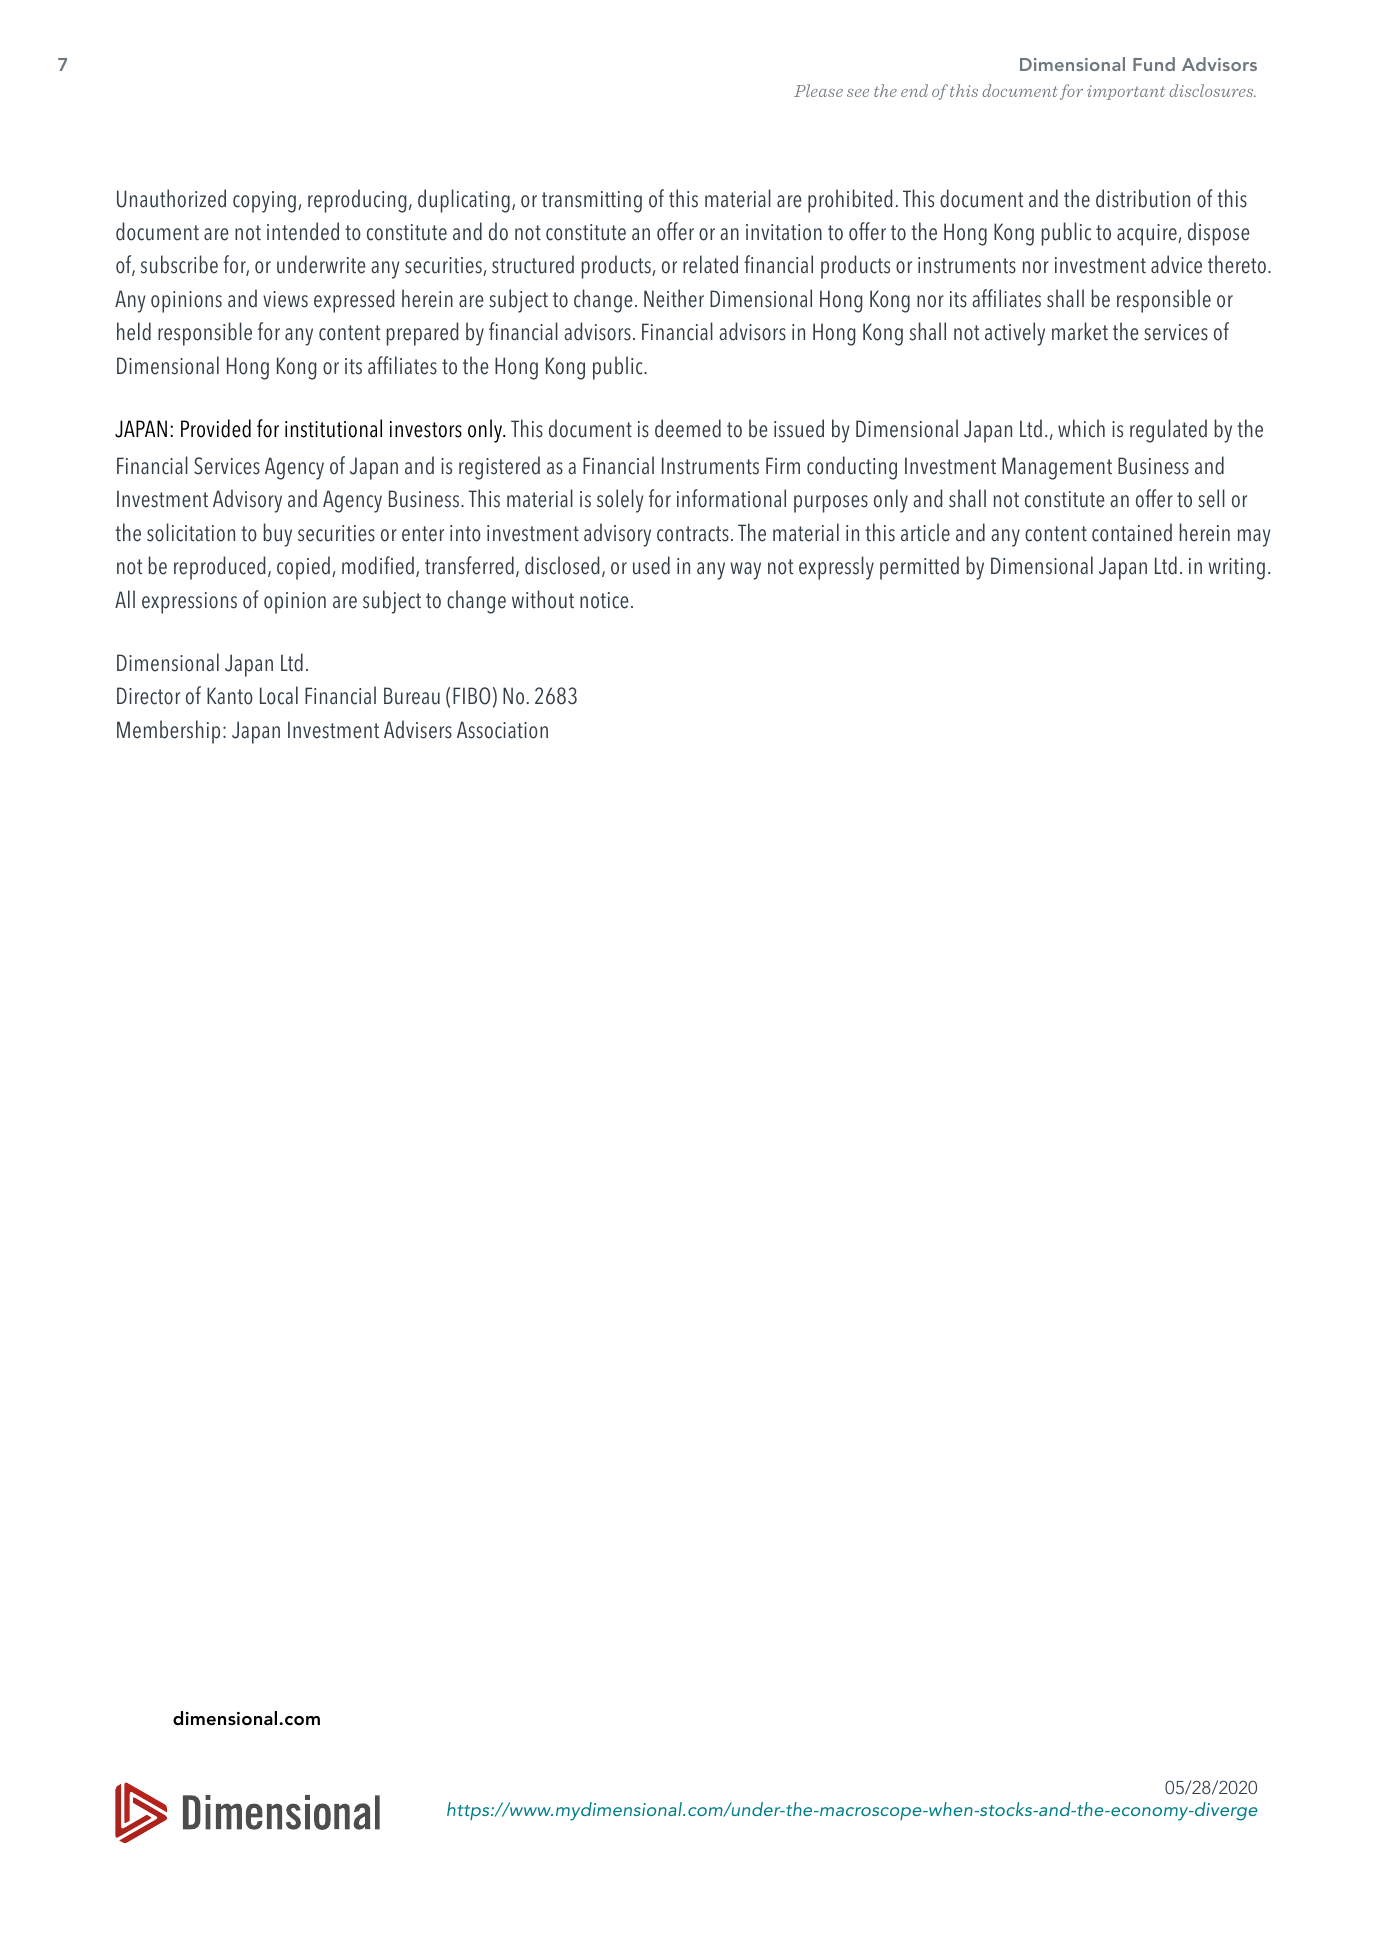  What do you see at coordinates (502, 730) in the screenshot?
I see `Association` at bounding box center [502, 730].
